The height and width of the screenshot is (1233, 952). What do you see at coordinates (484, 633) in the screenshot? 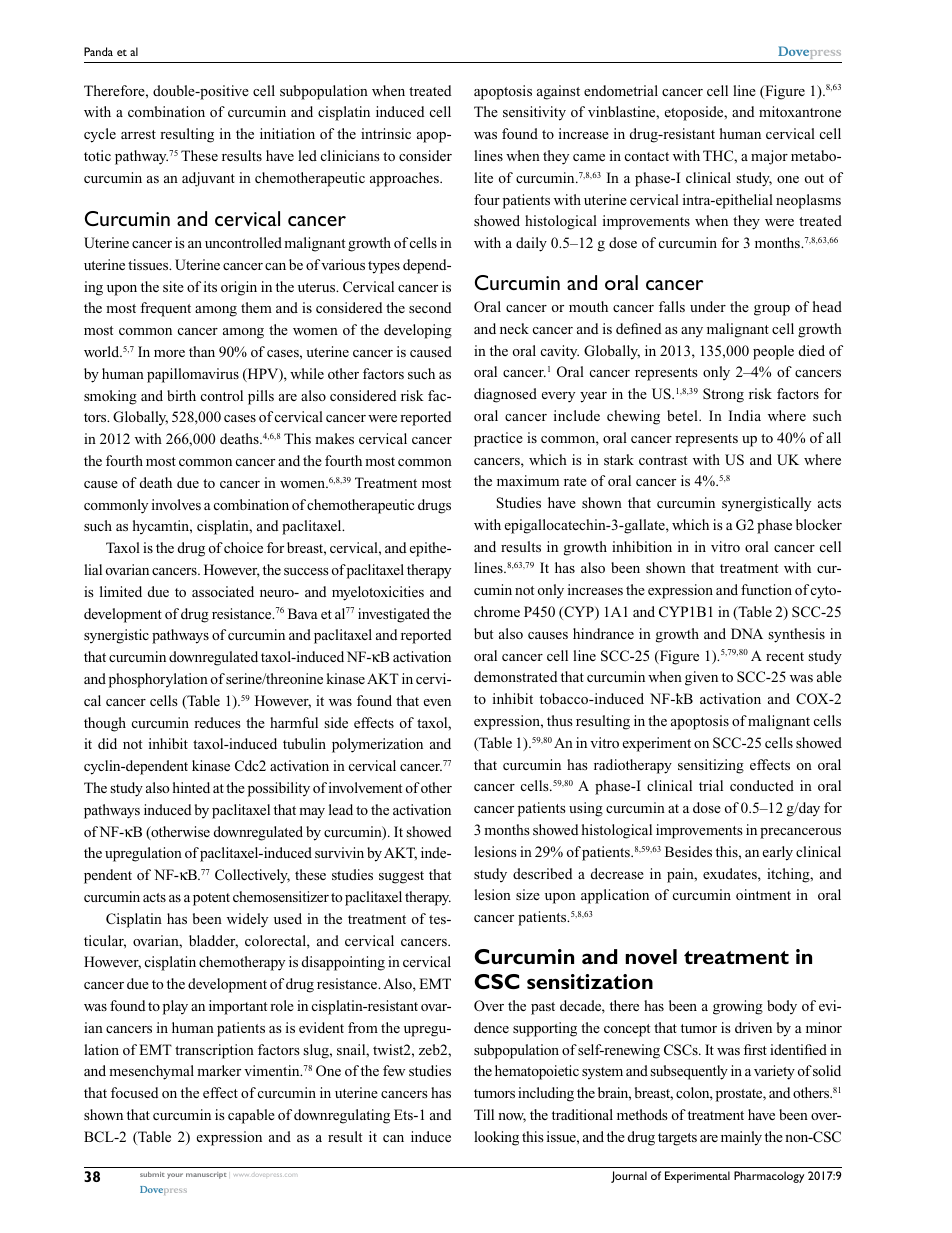
I see `but` at bounding box center [484, 633].
